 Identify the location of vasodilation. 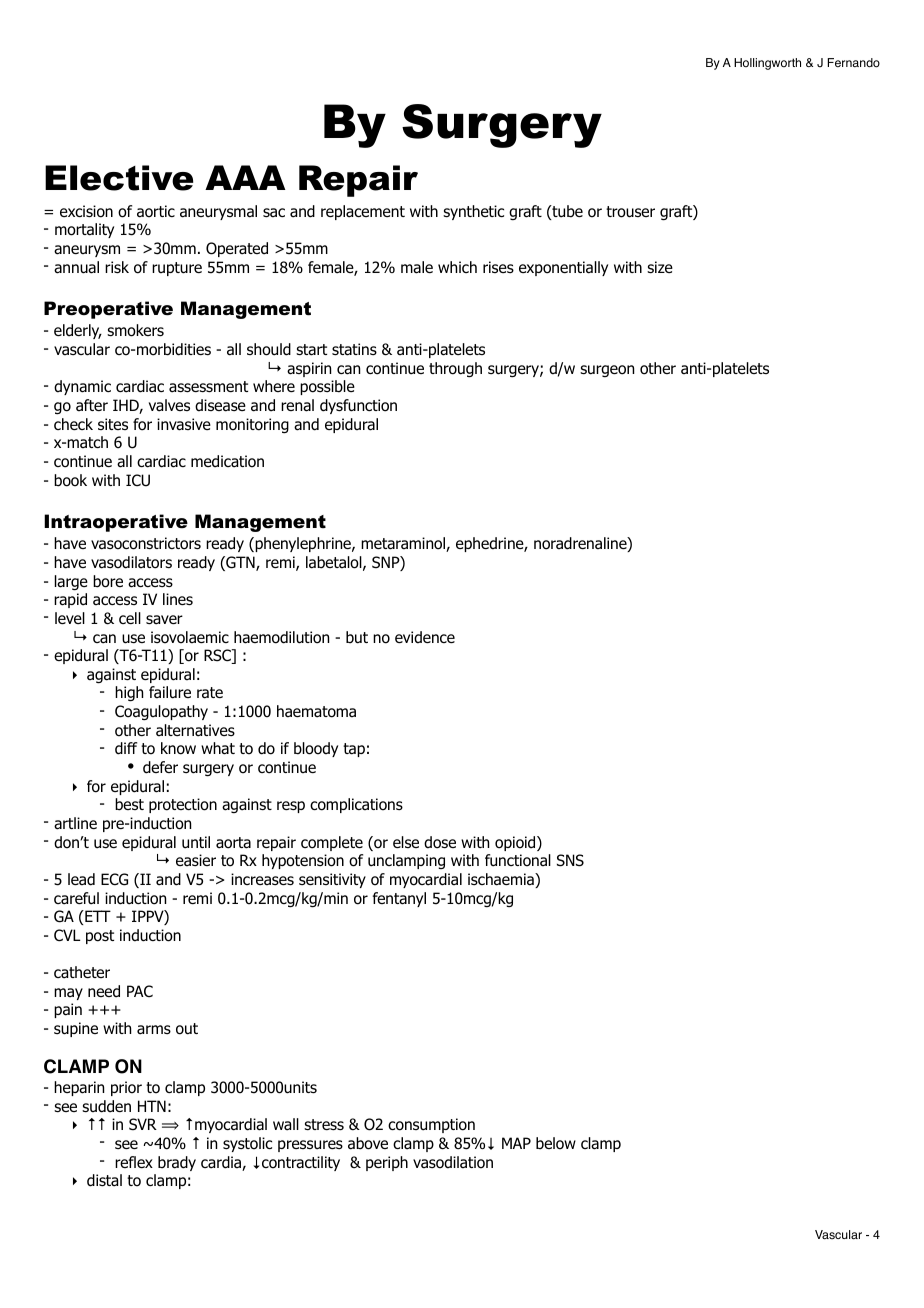
(453, 1162).
